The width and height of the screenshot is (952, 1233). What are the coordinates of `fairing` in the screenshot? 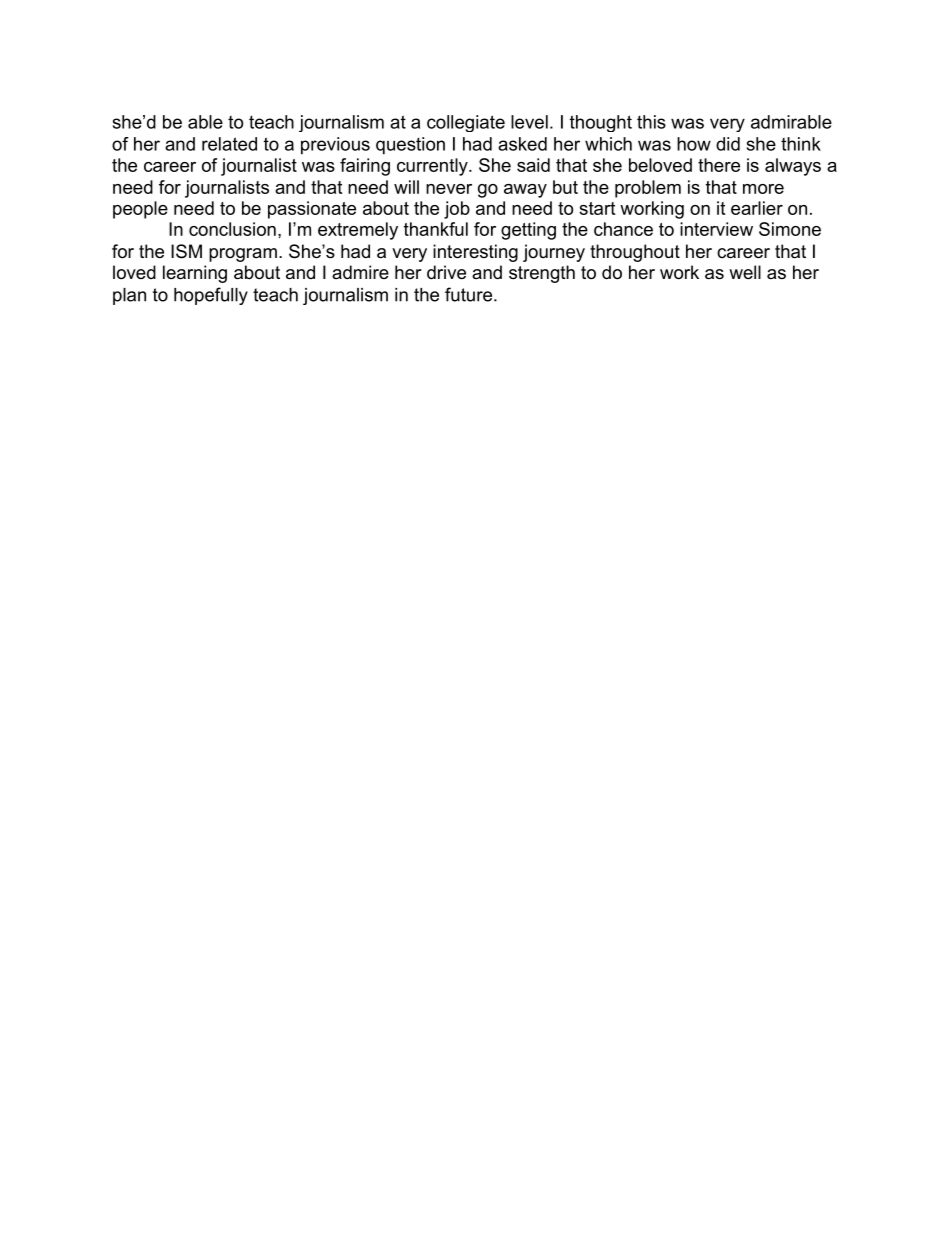 It's located at (365, 167).
